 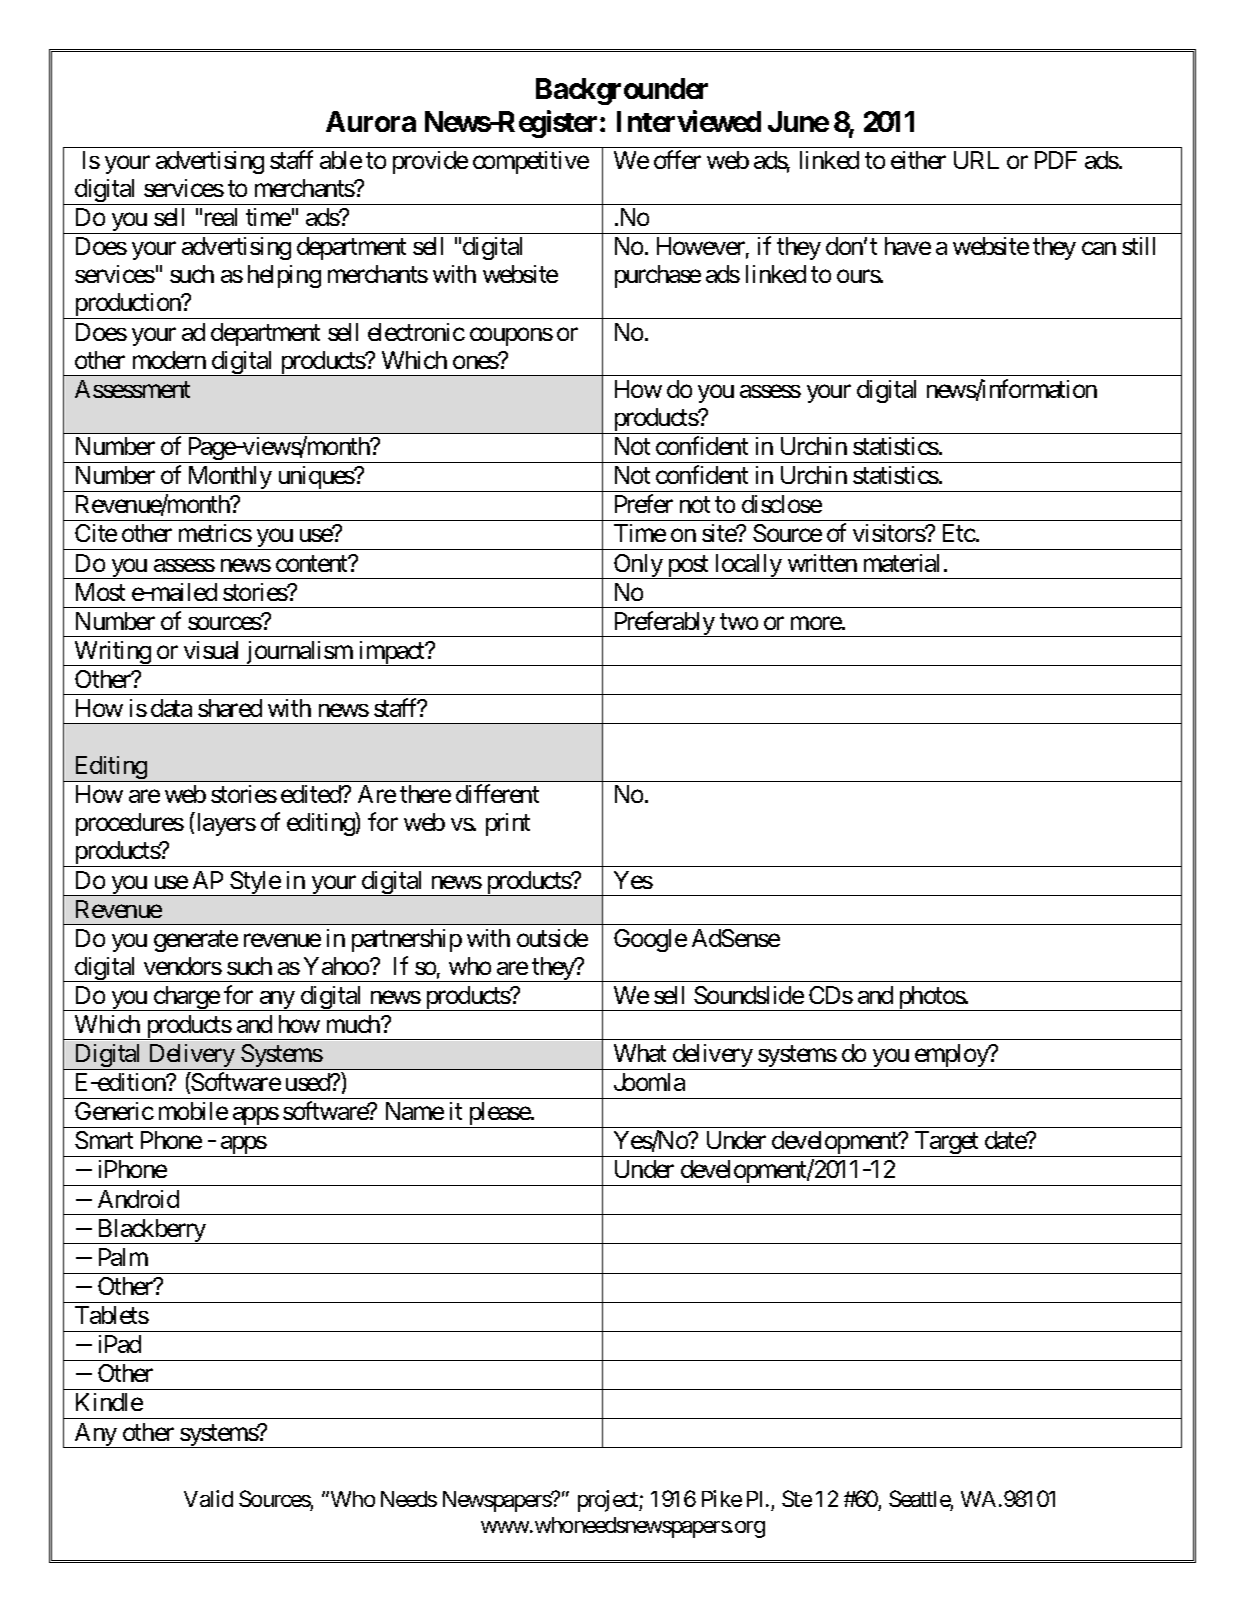 What do you see at coordinates (114, 1111) in the document?
I see `Generic` at bounding box center [114, 1111].
